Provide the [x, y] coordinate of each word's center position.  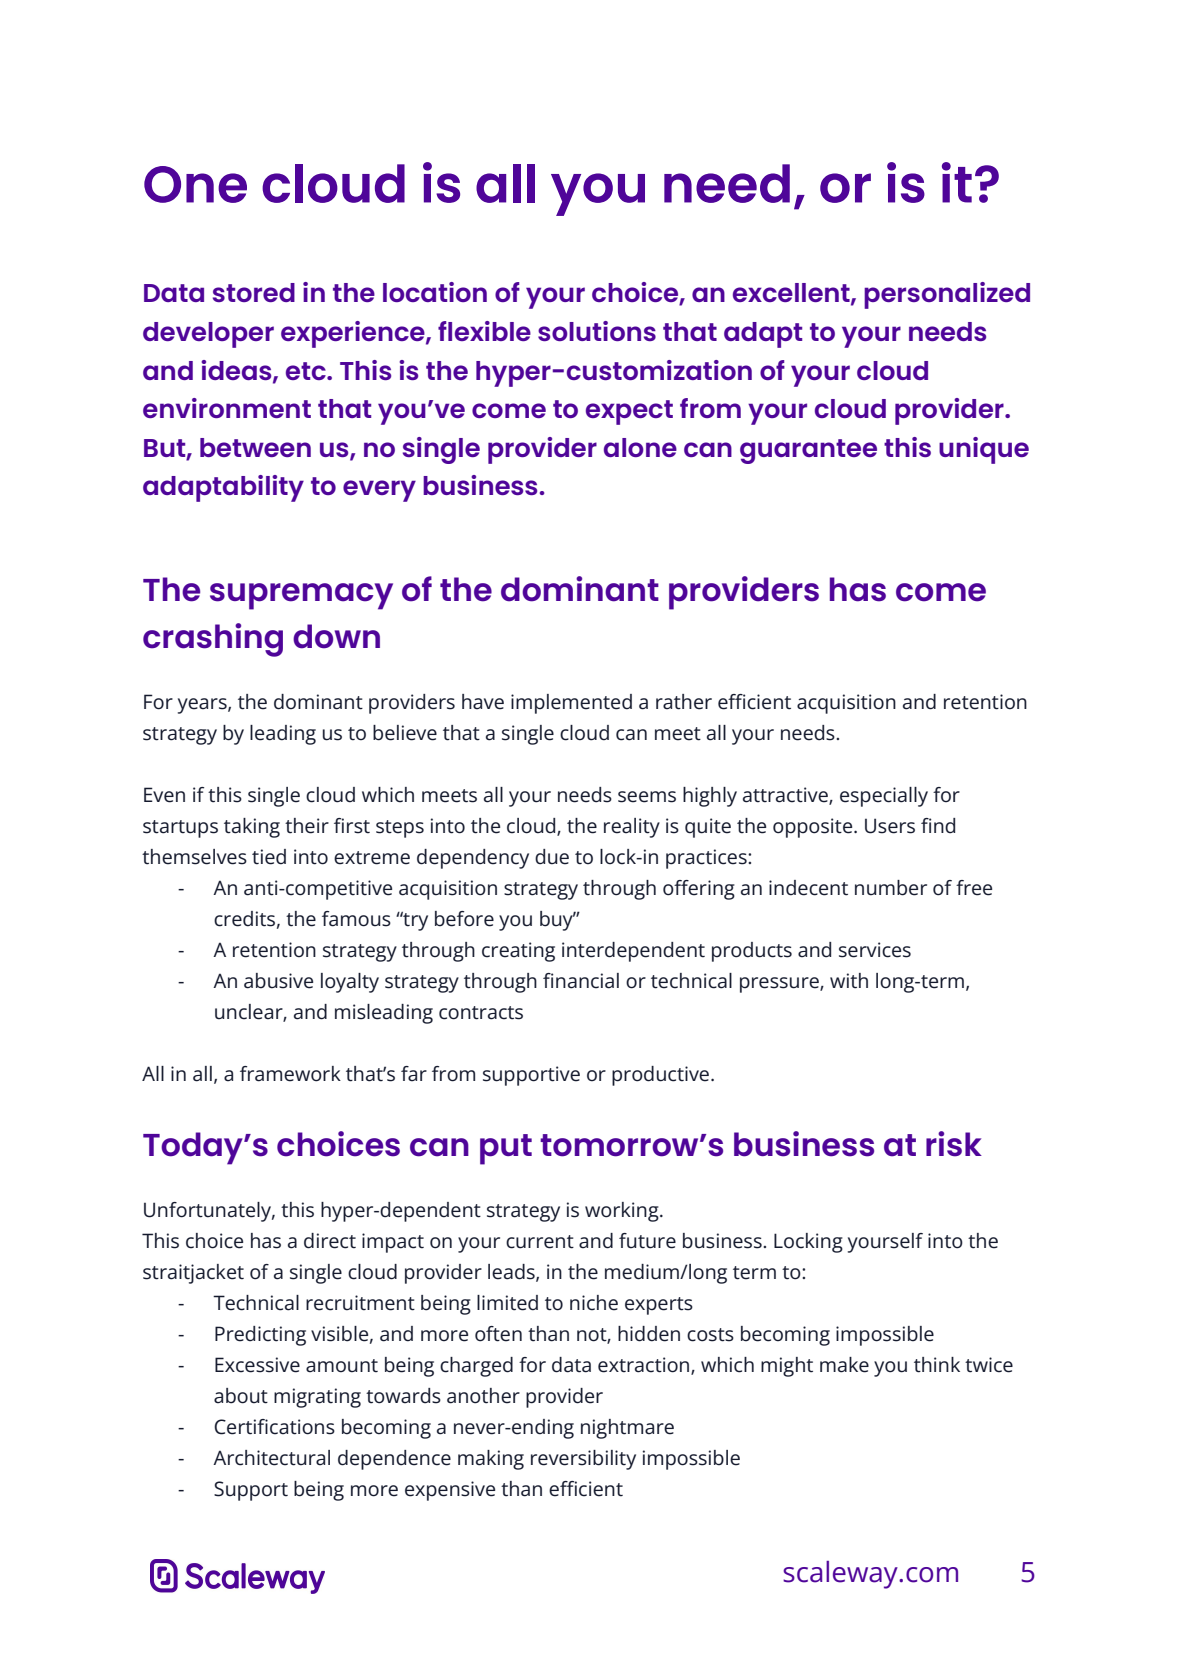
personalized [947, 295]
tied [269, 857]
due [552, 857]
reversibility [583, 1460]
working [623, 1212]
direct [330, 1241]
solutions [597, 331]
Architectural [271, 1458]
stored [254, 292]
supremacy [301, 596]
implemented [571, 704]
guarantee [808, 451]
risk [954, 1144]
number [891, 888]
